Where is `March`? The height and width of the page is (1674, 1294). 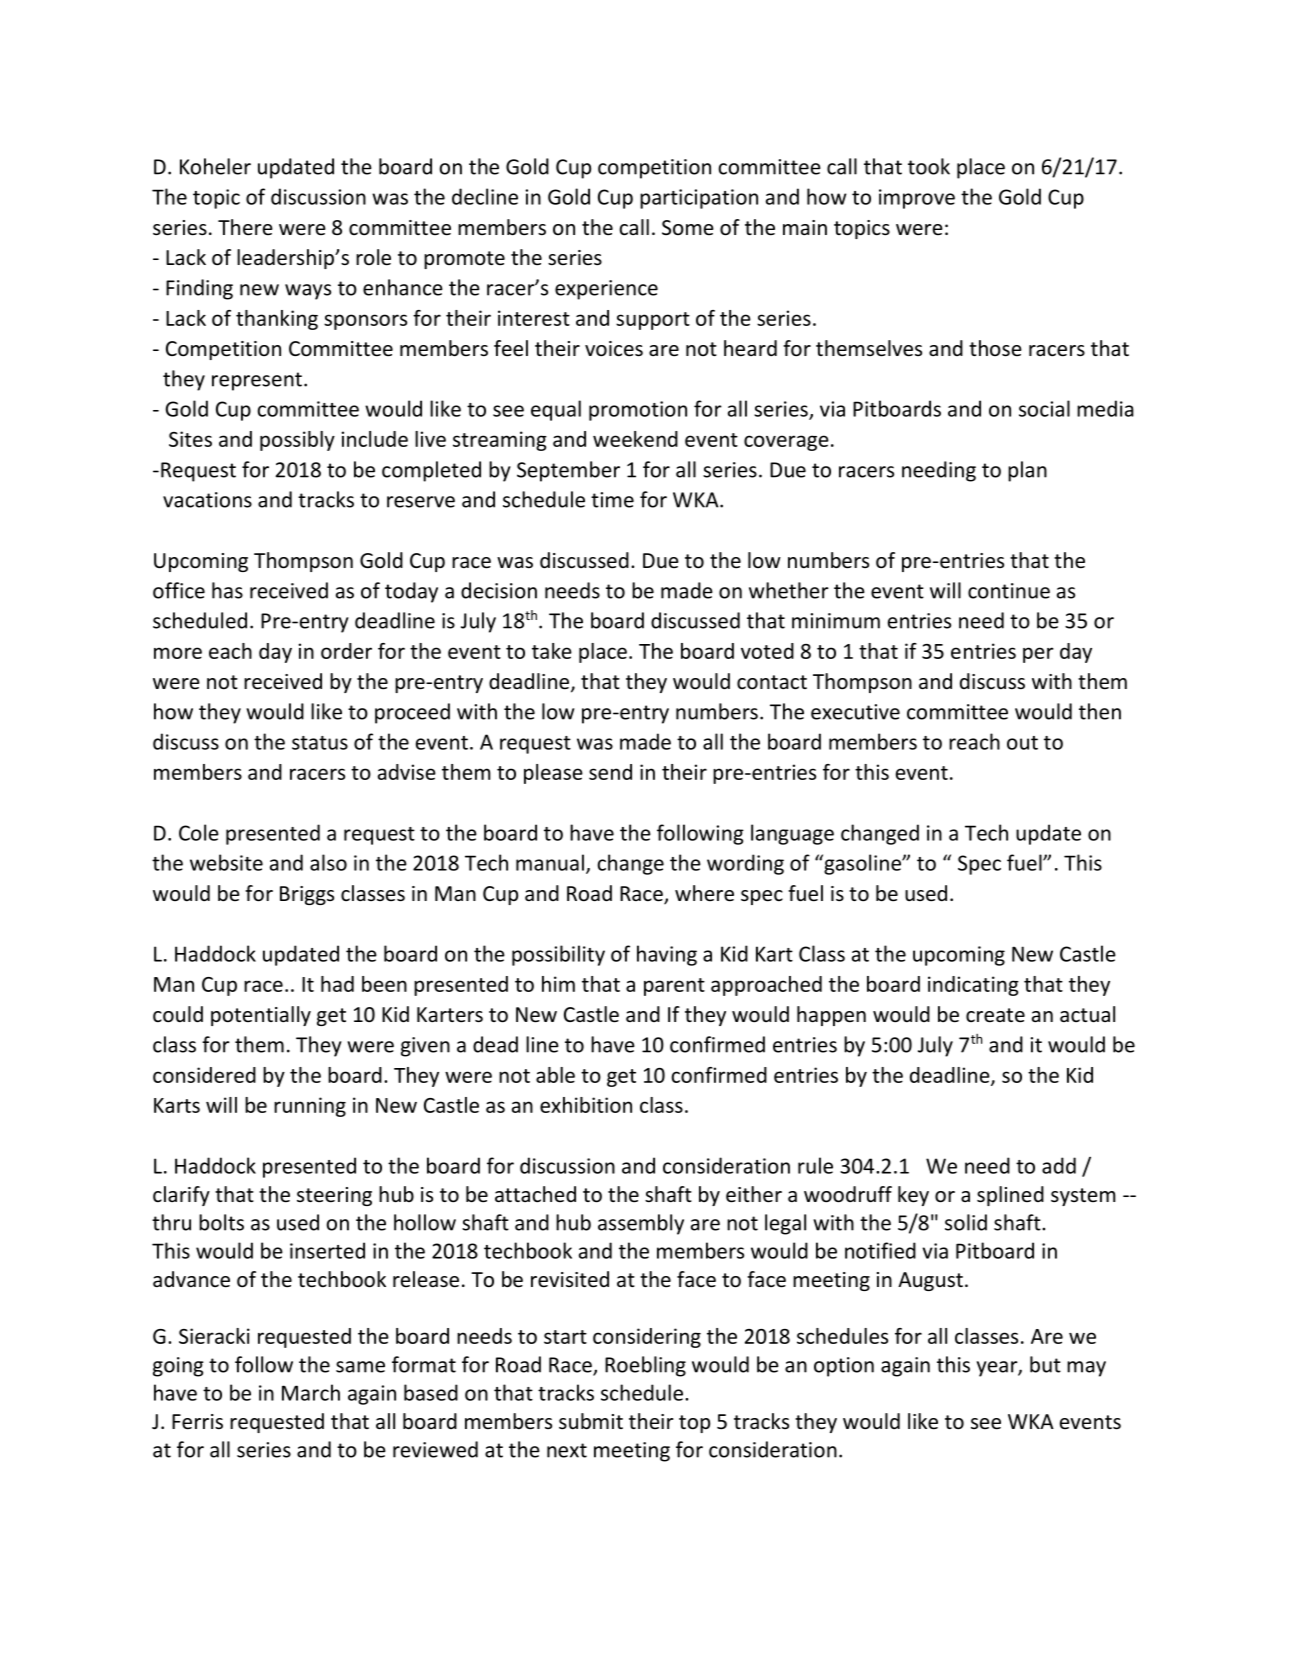 March is located at coordinates (311, 1392).
